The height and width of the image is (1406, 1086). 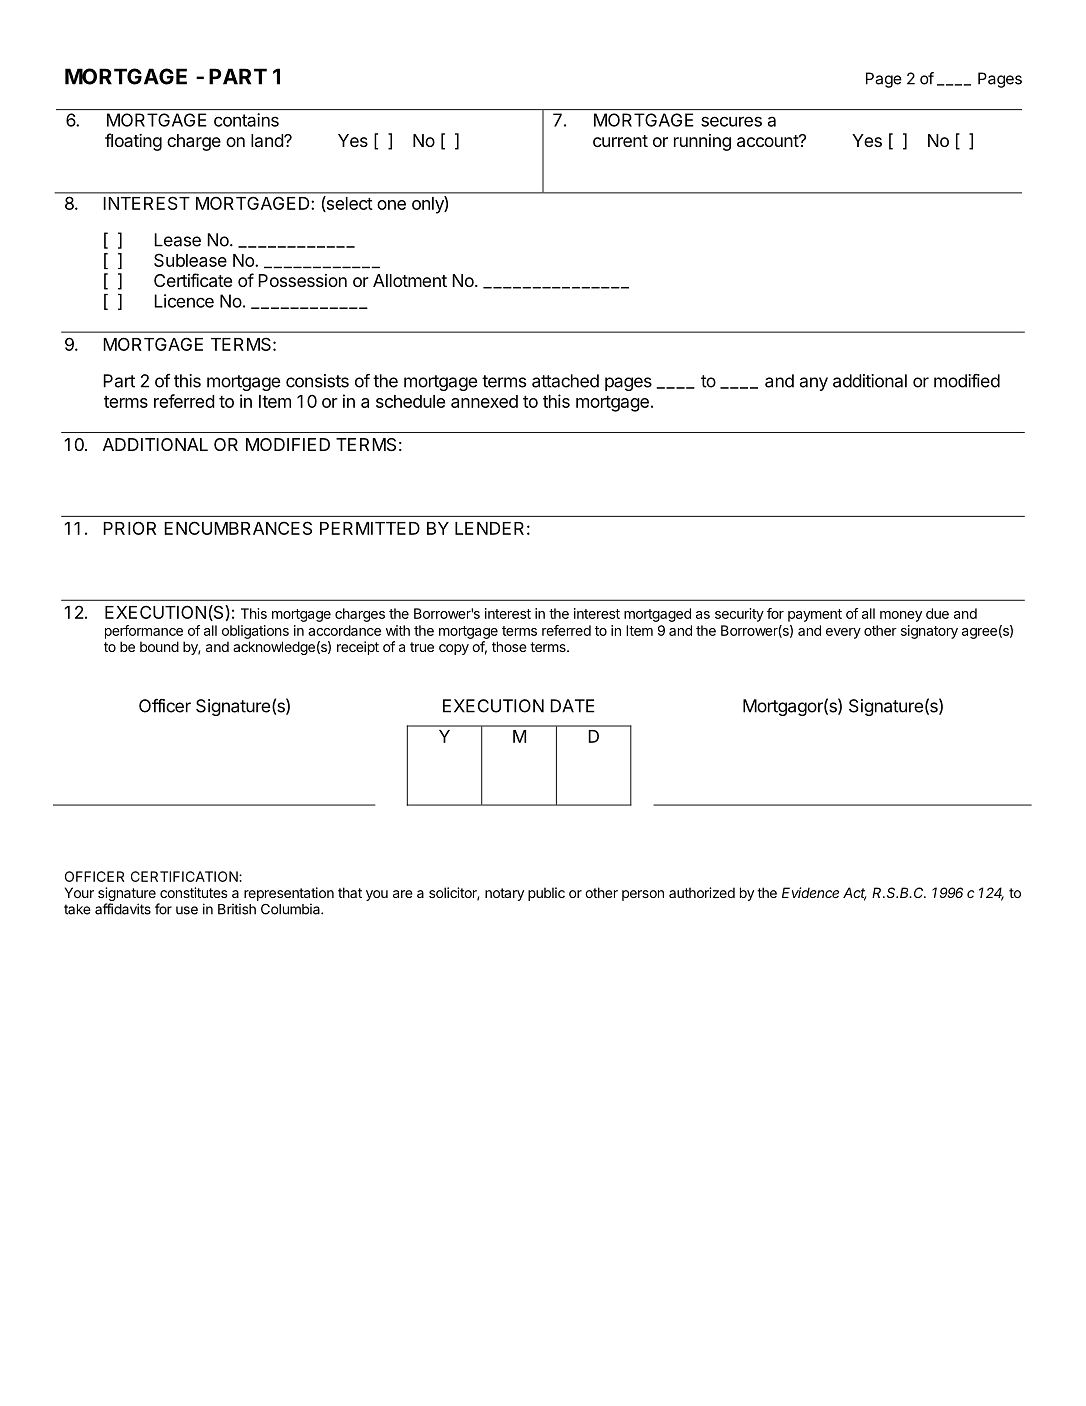 What do you see at coordinates (504, 894) in the image?
I see `notary` at bounding box center [504, 894].
